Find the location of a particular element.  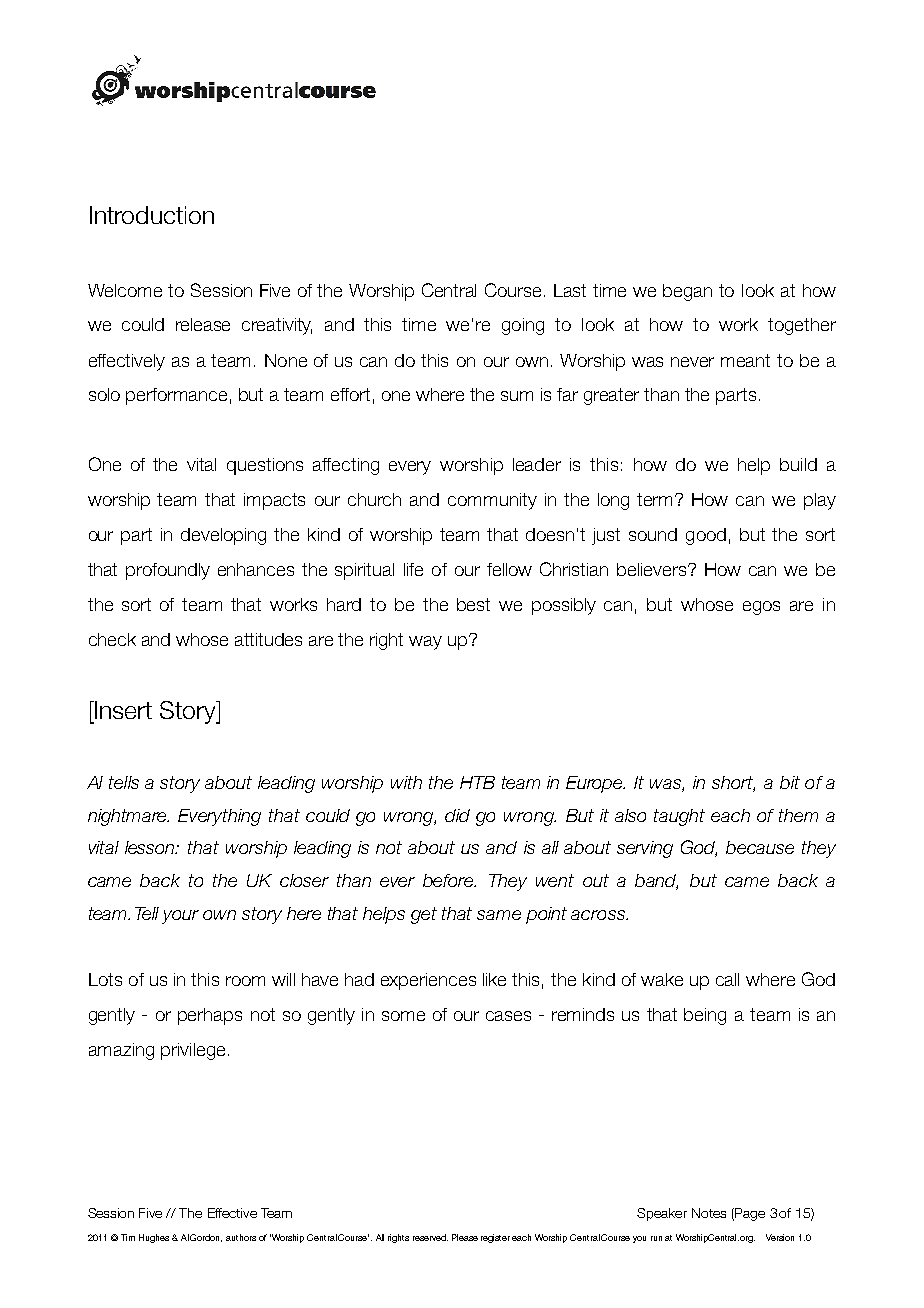

call is located at coordinates (727, 979).
